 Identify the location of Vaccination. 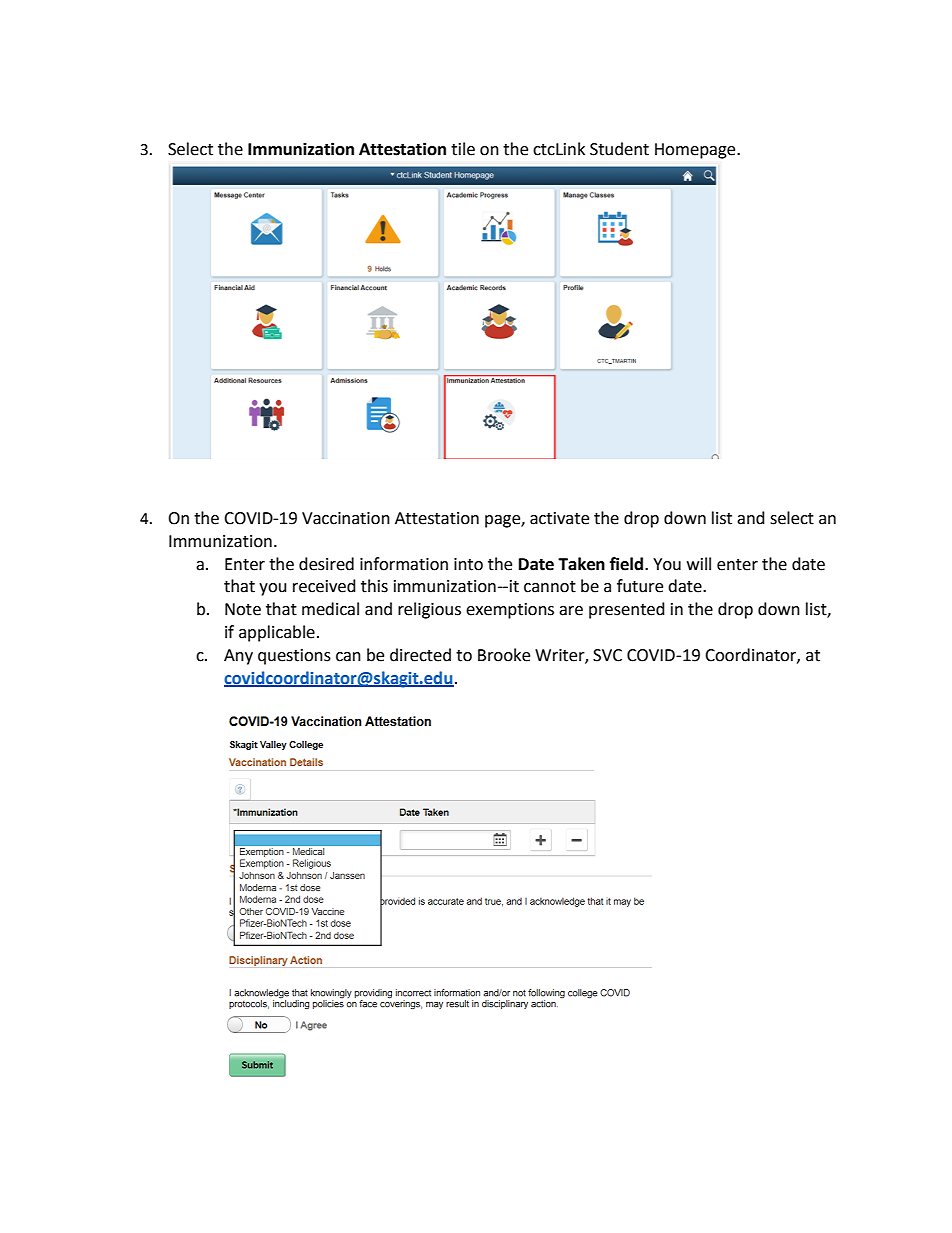
(346, 518).
